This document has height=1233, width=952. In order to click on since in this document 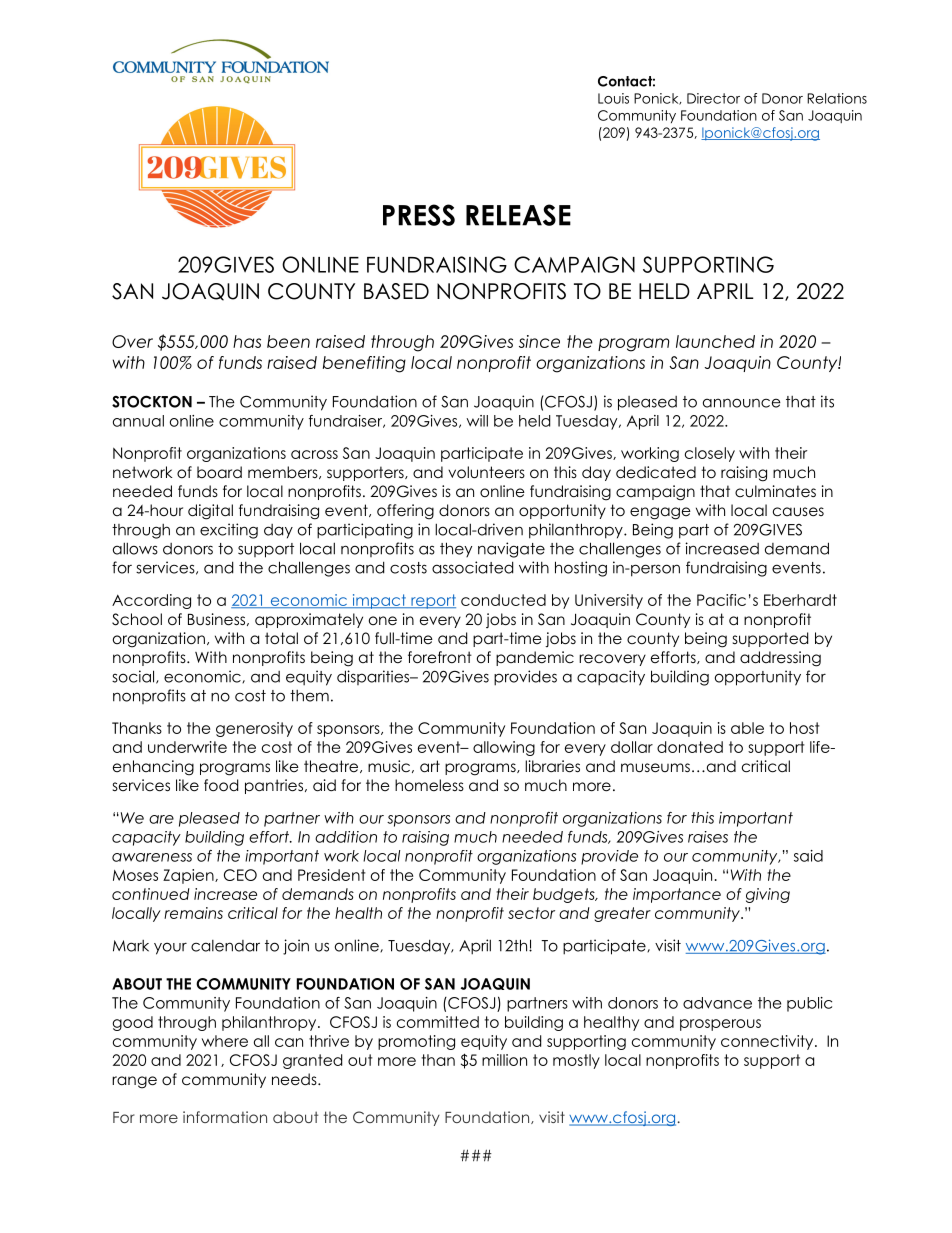, I will do `click(539, 341)`.
